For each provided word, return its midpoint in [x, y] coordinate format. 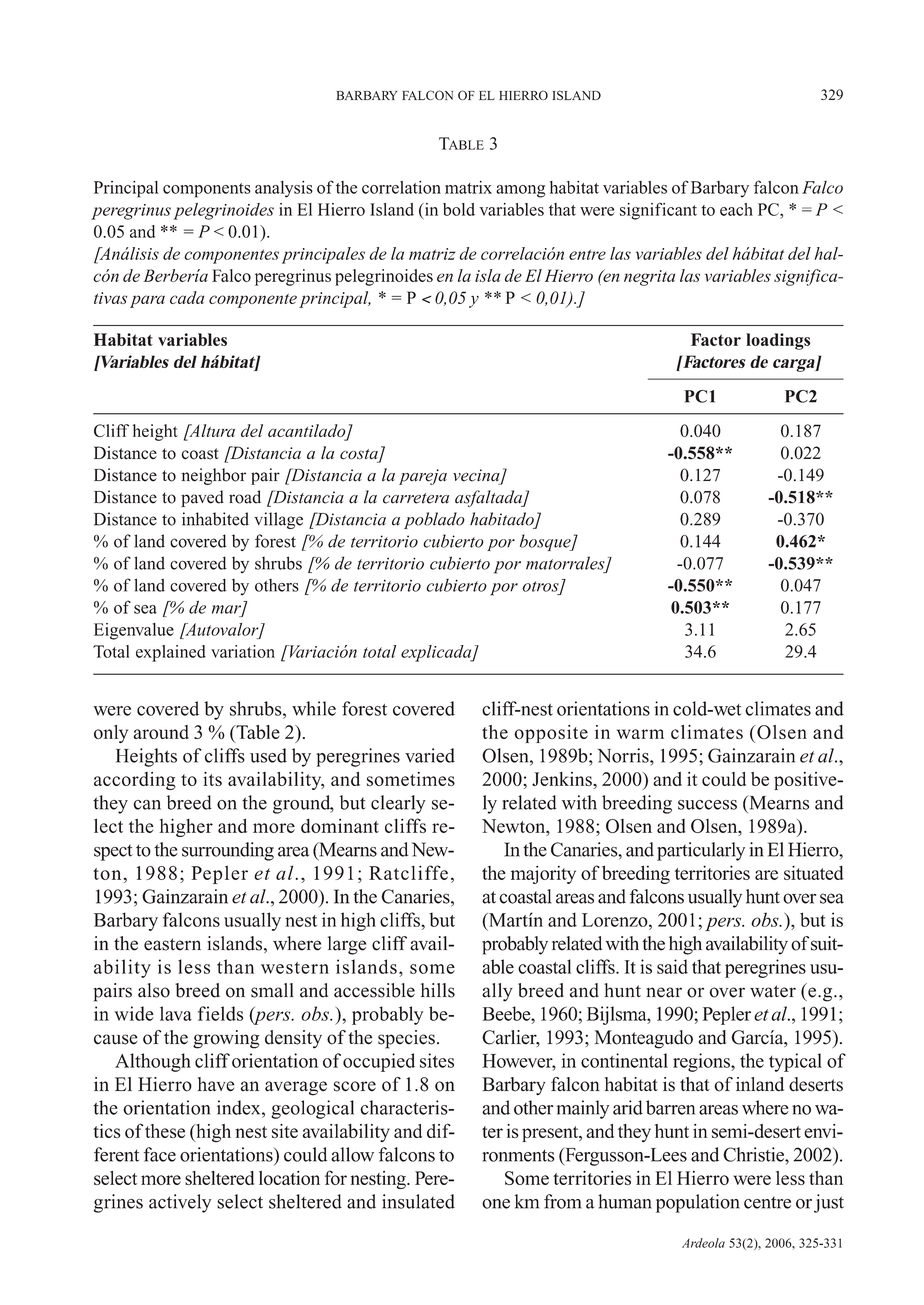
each [736, 209]
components [207, 190]
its [212, 779]
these [165, 1131]
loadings [778, 341]
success [707, 805]
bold [459, 209]
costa [360, 455]
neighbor [213, 476]
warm [640, 734]
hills [438, 990]
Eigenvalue [134, 631]
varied [430, 755]
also [154, 990]
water [773, 991]
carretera [416, 498]
